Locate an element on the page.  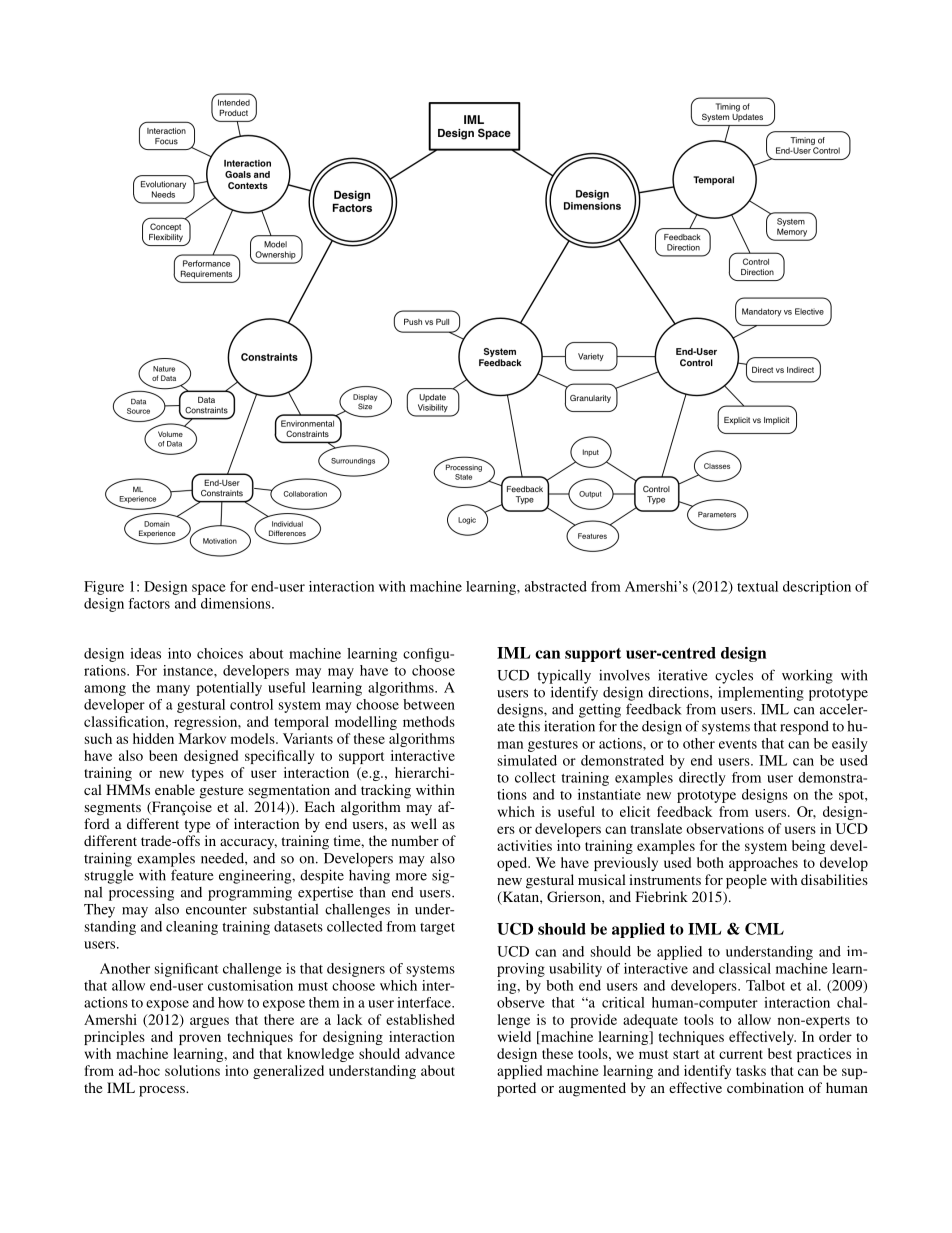
textual is located at coordinates (757, 586).
